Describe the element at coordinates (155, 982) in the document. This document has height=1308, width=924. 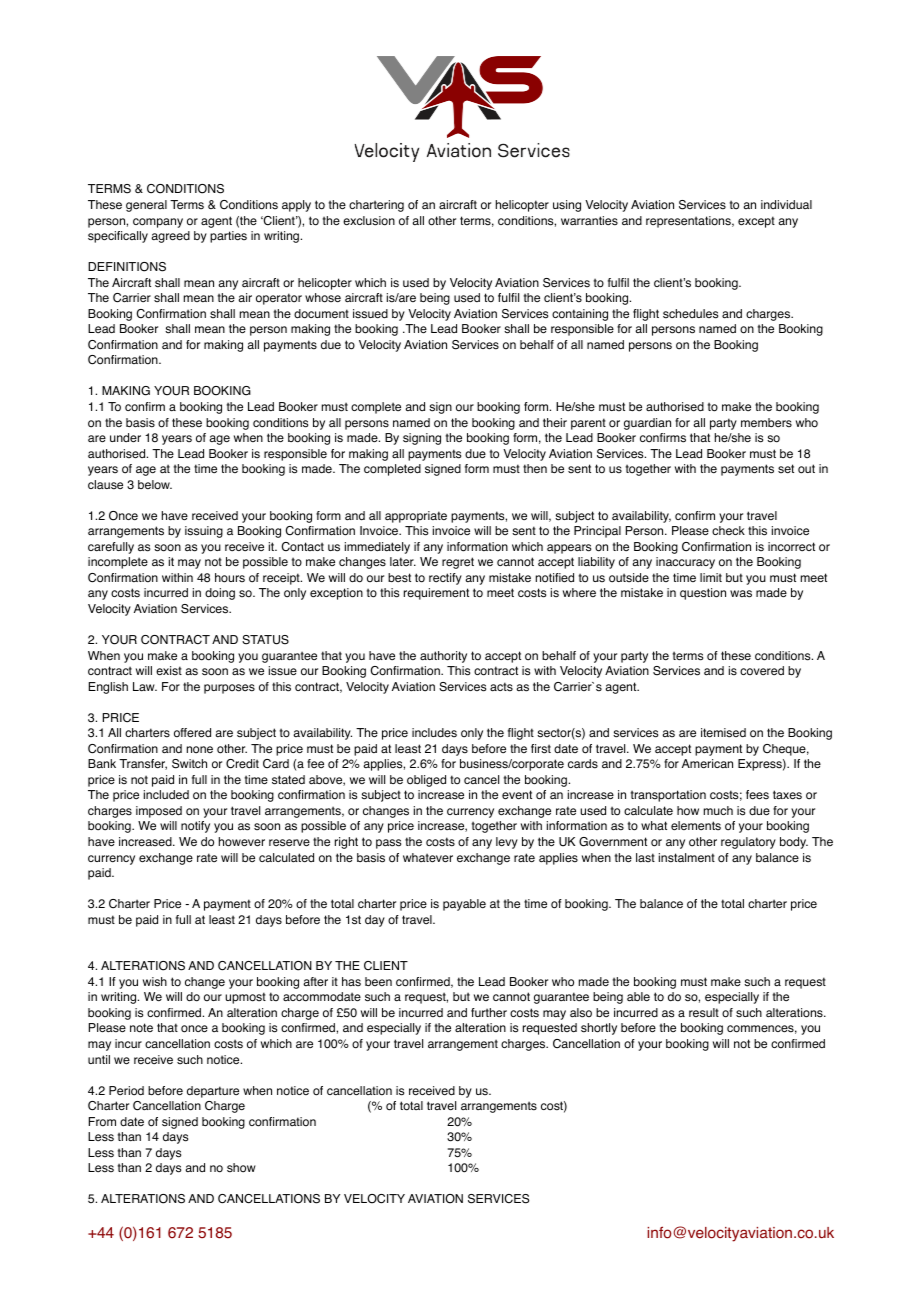
I see `wish` at that location.
